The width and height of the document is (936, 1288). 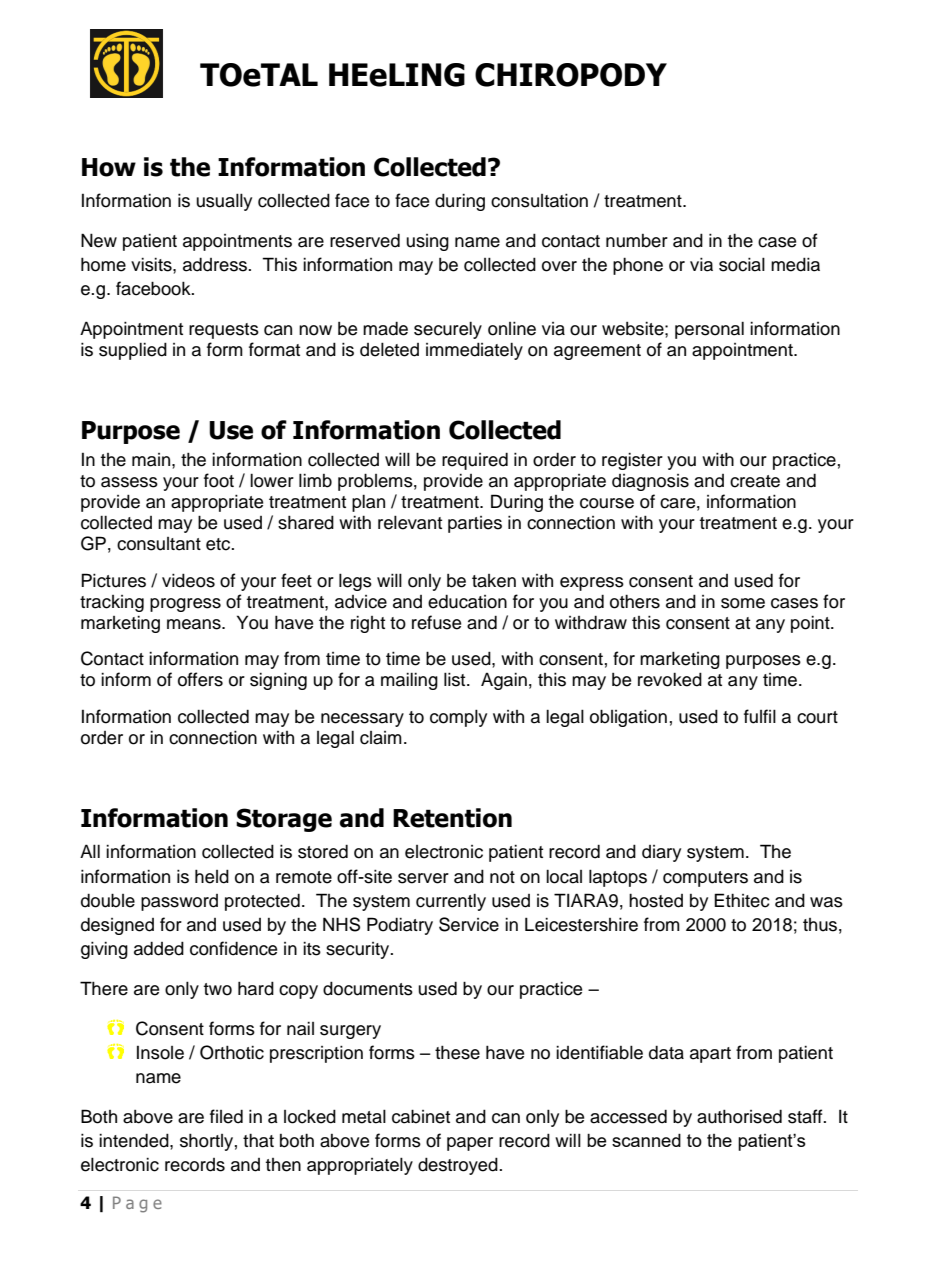 What do you see at coordinates (458, 718) in the document?
I see `comply` at bounding box center [458, 718].
